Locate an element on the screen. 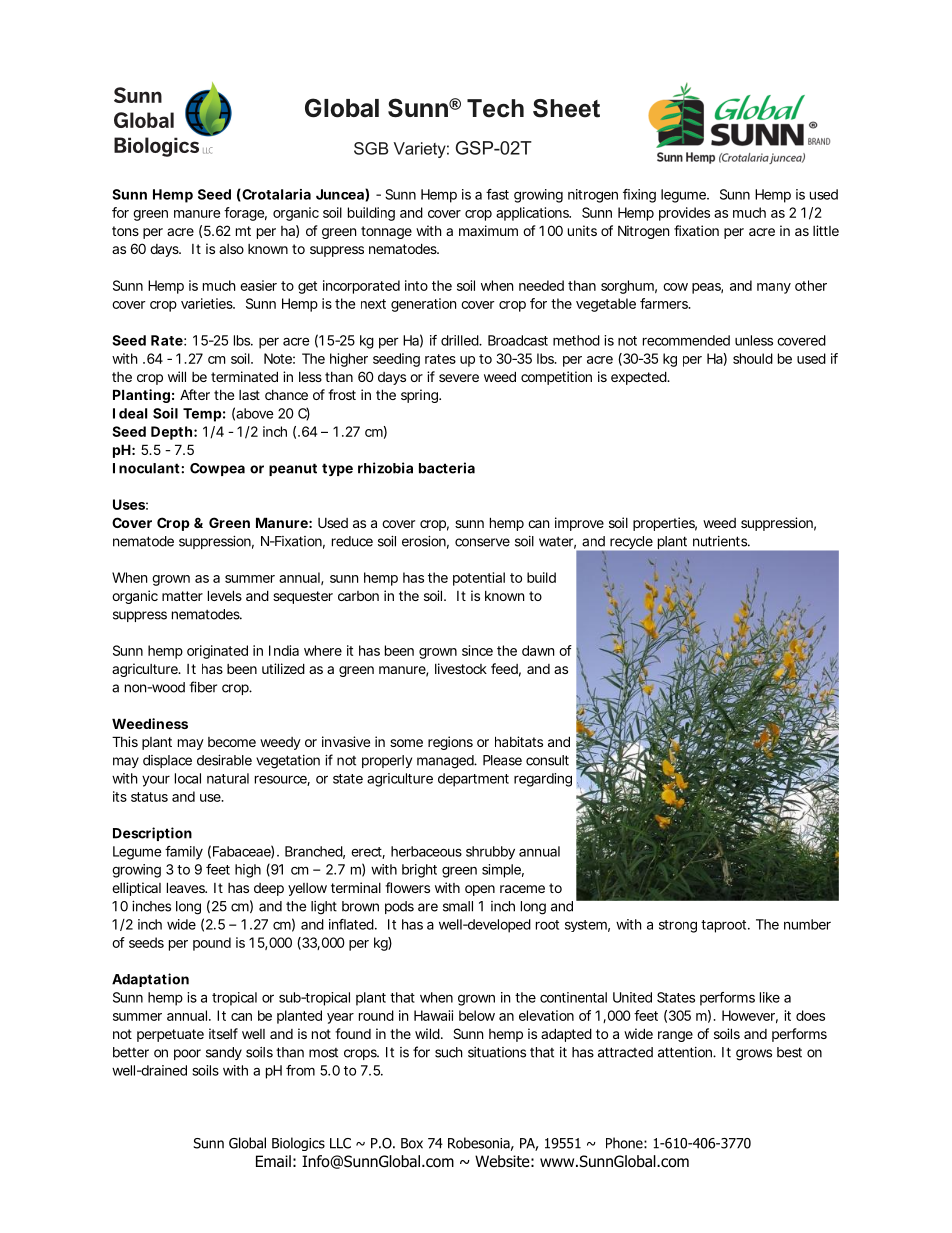 The image size is (952, 1233). originated is located at coordinates (217, 652).
